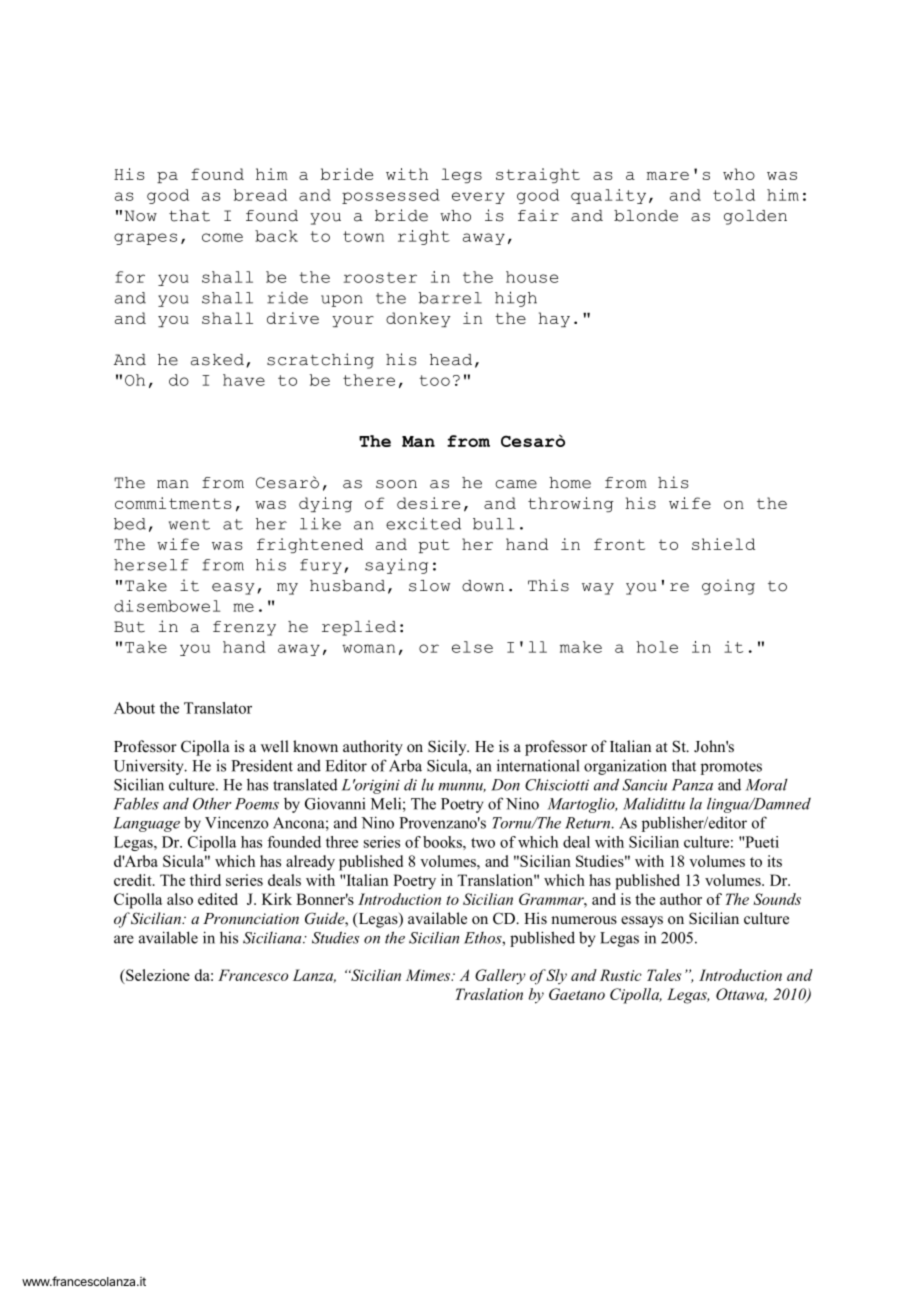  What do you see at coordinates (448, 748) in the screenshot?
I see `Sicily` at bounding box center [448, 748].
